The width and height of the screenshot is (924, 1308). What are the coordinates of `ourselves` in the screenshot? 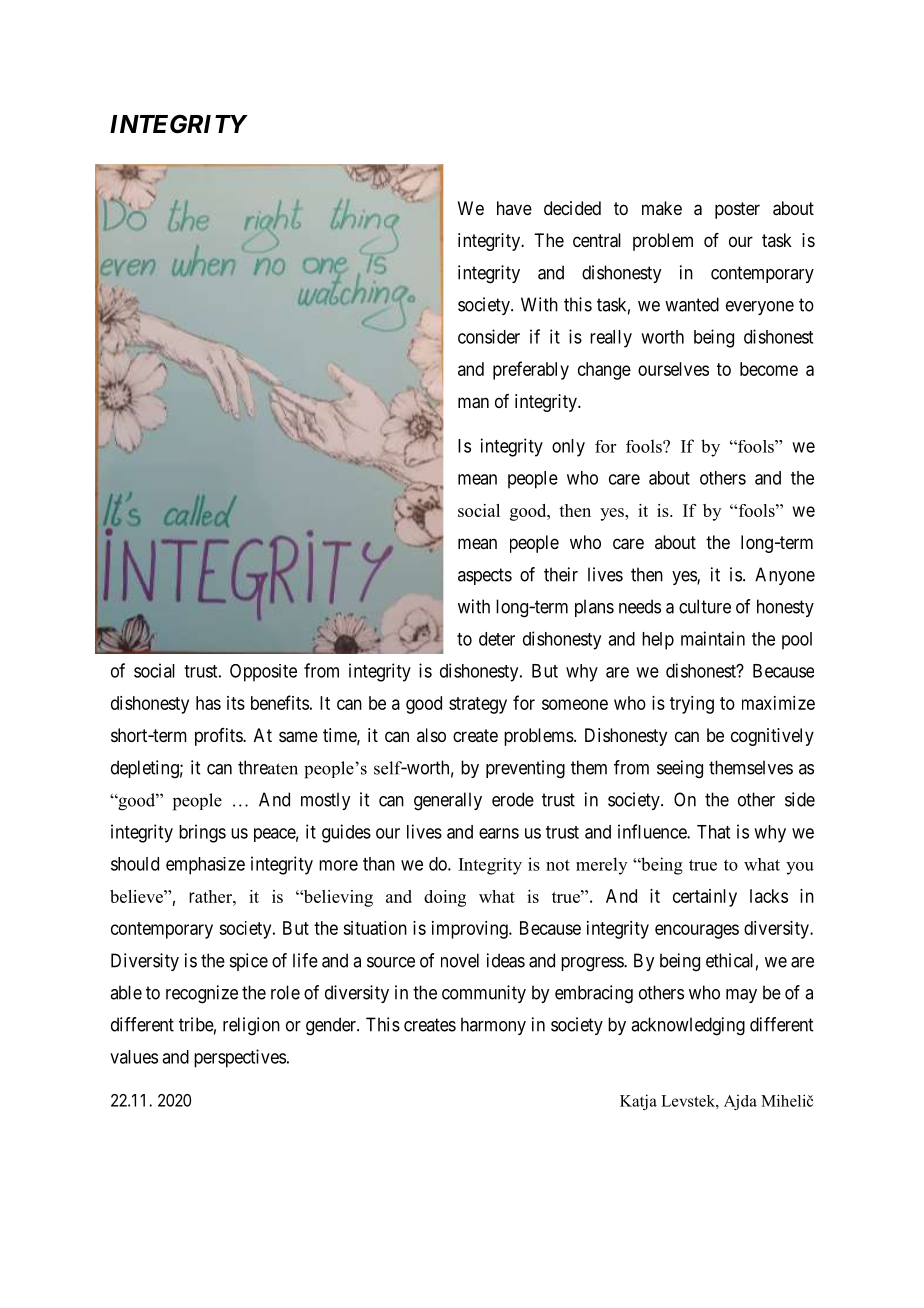 It's located at (673, 369).
